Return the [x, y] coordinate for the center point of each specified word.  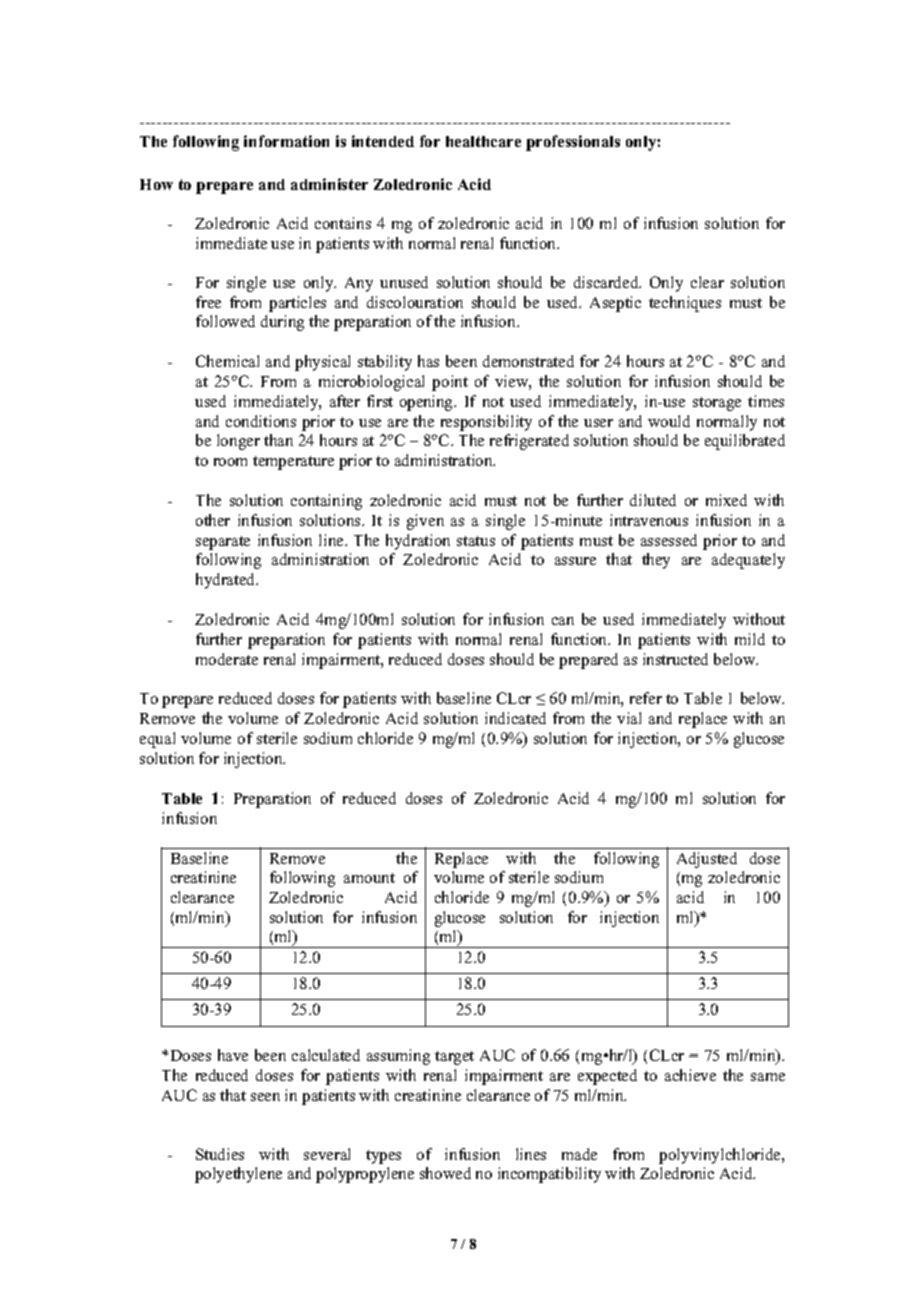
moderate [227, 659]
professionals [573, 143]
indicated [515, 718]
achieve [690, 1075]
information [286, 141]
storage [717, 404]
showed [445, 1173]
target [454, 1058]
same [768, 1077]
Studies [220, 1154]
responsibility [486, 423]
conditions [261, 421]
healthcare [483, 141]
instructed [675, 659]
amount [369, 878]
